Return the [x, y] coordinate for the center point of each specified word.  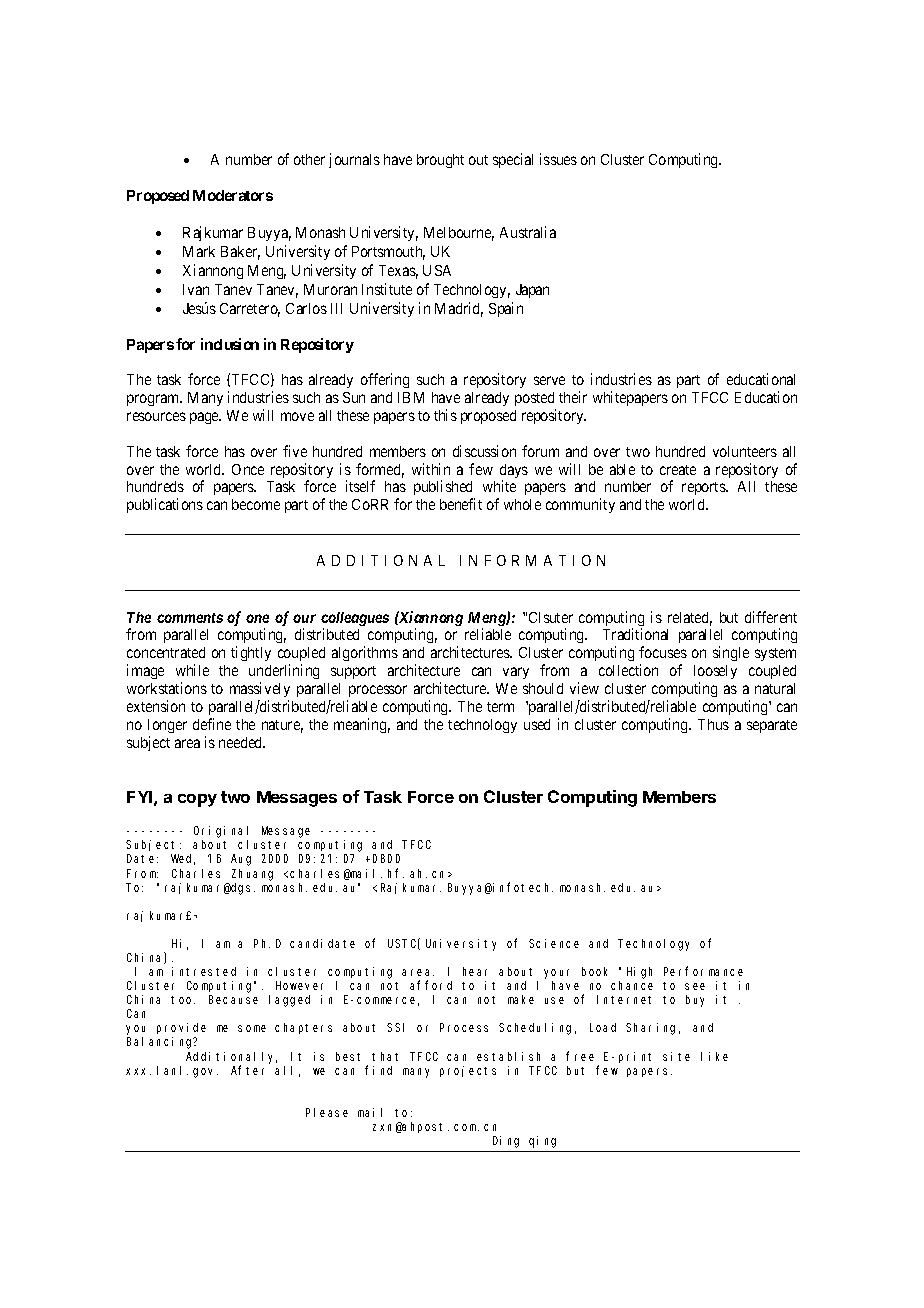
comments [190, 618]
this [445, 415]
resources [156, 416]
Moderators [233, 195]
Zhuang [252, 875]
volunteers [745, 451]
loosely [715, 674]
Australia [528, 232]
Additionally [231, 1059]
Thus [713, 724]
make [521, 999]
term [500, 707]
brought [440, 161]
